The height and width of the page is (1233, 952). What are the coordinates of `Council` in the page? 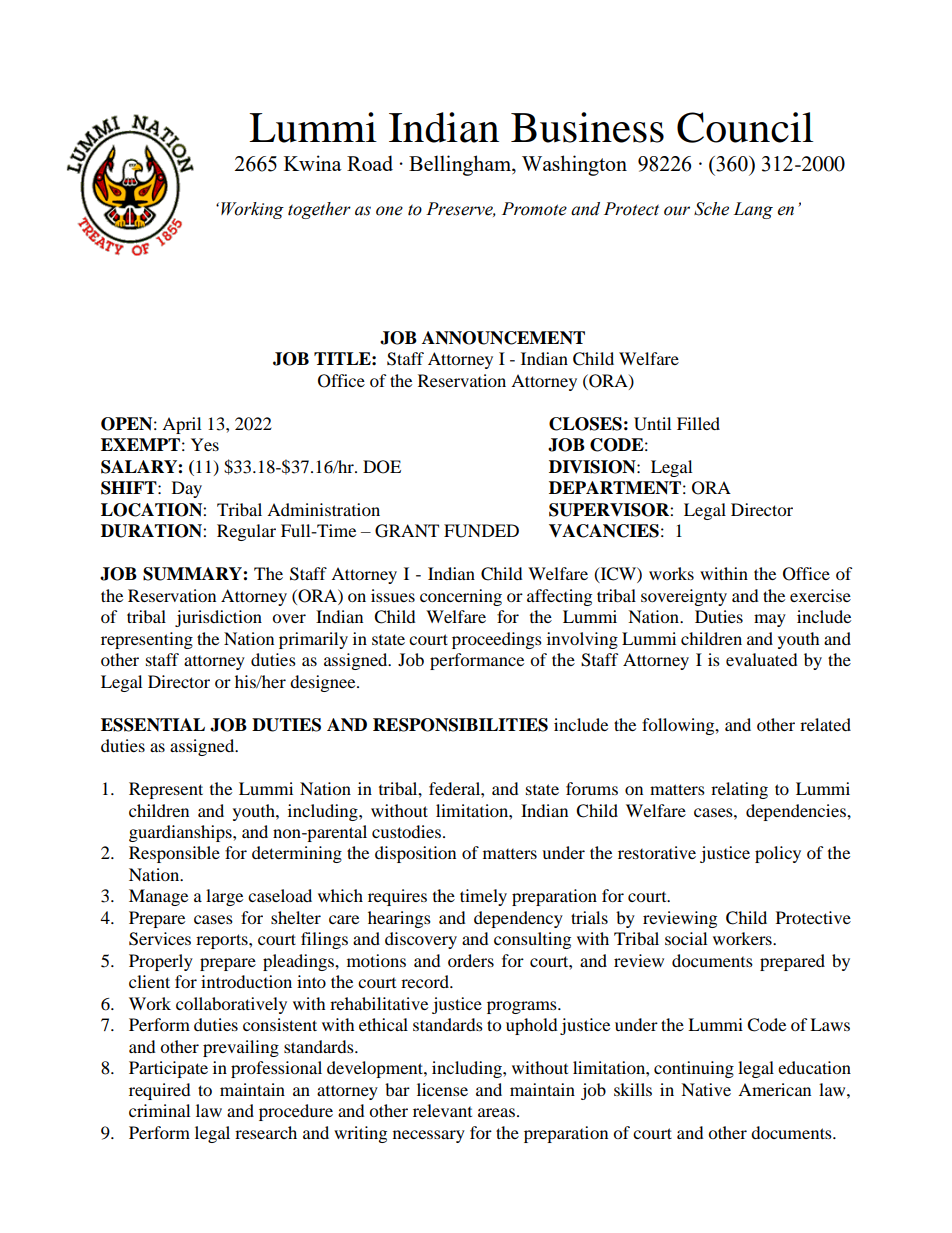 It's located at (745, 127).
